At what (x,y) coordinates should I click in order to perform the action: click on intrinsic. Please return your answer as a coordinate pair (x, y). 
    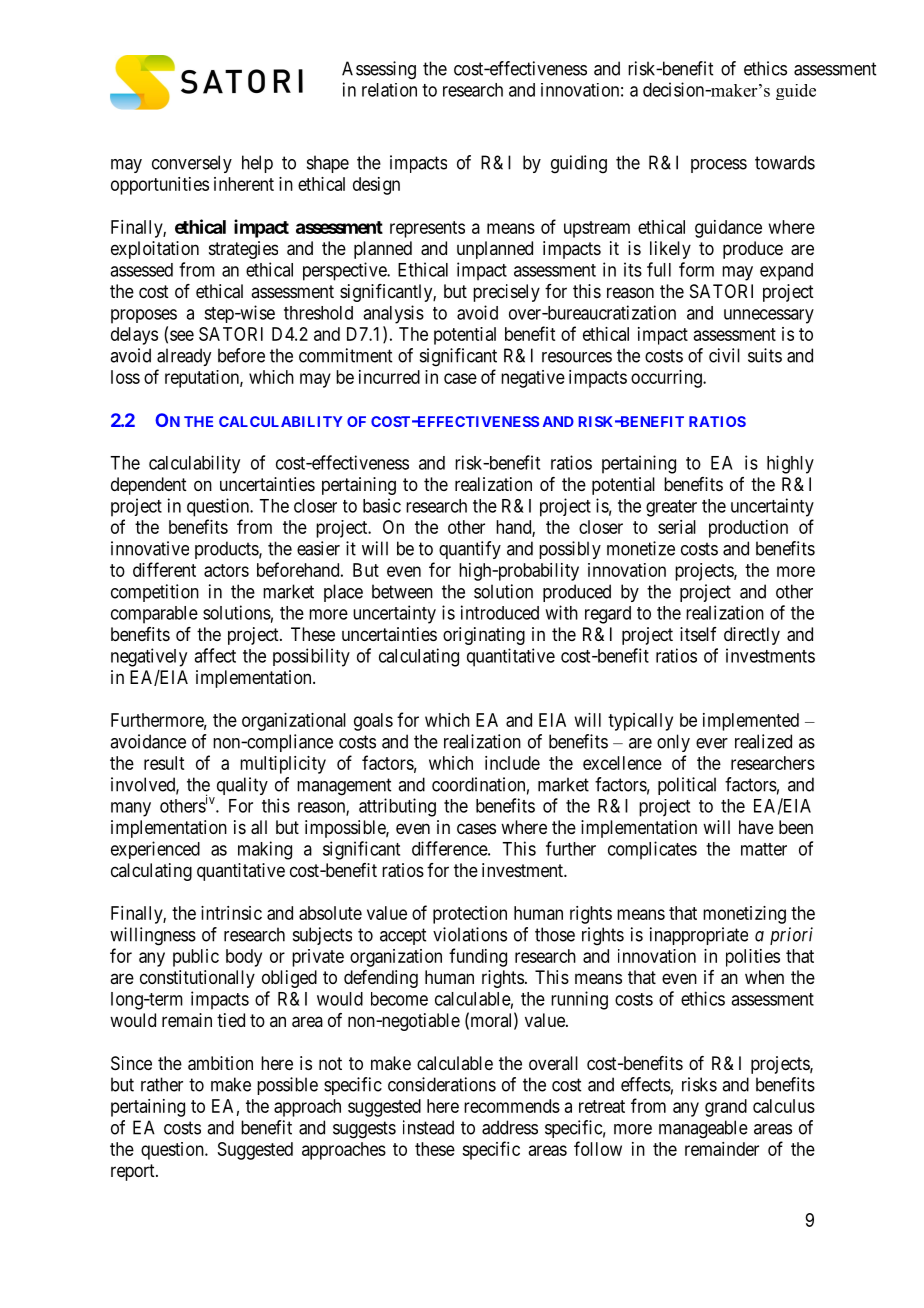
    Looking at the image, I should click on (231, 913).
